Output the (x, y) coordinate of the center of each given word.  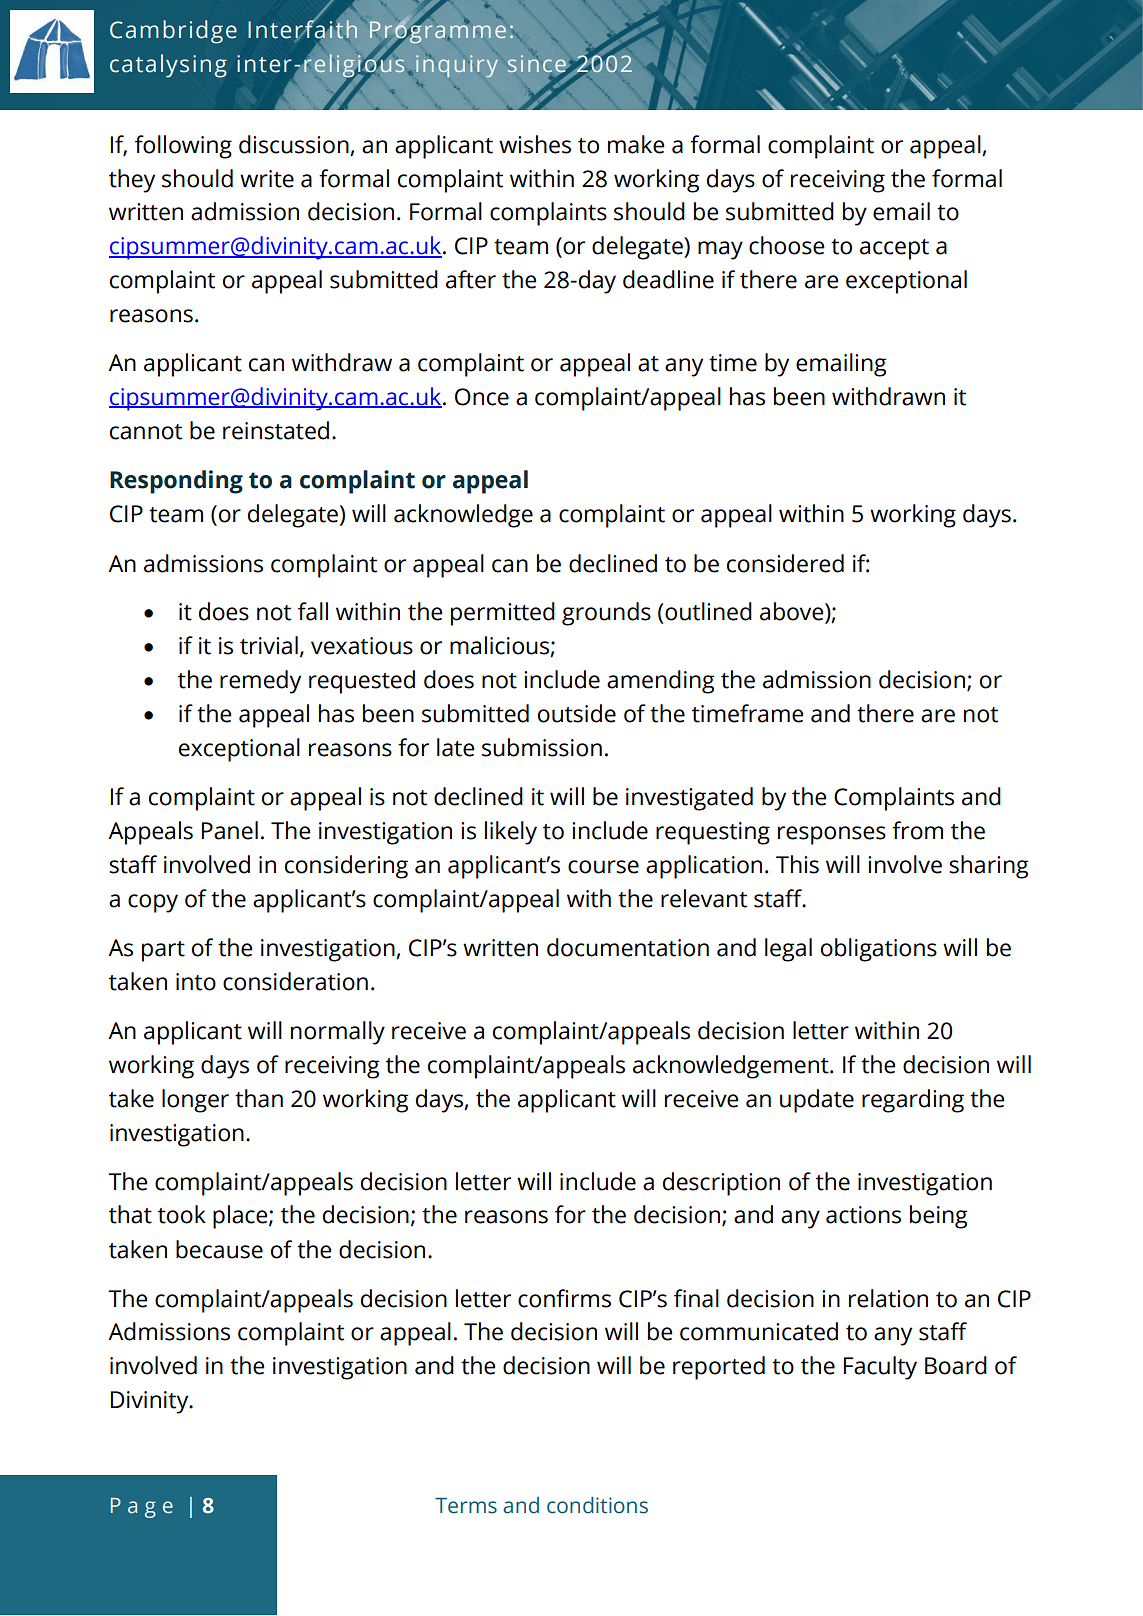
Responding (176, 482)
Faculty (880, 1368)
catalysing (168, 66)
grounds (606, 614)
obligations (879, 950)
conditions (597, 1505)
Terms (466, 1506)
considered (785, 563)
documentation (628, 947)
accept (894, 249)
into (196, 982)
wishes (535, 144)
